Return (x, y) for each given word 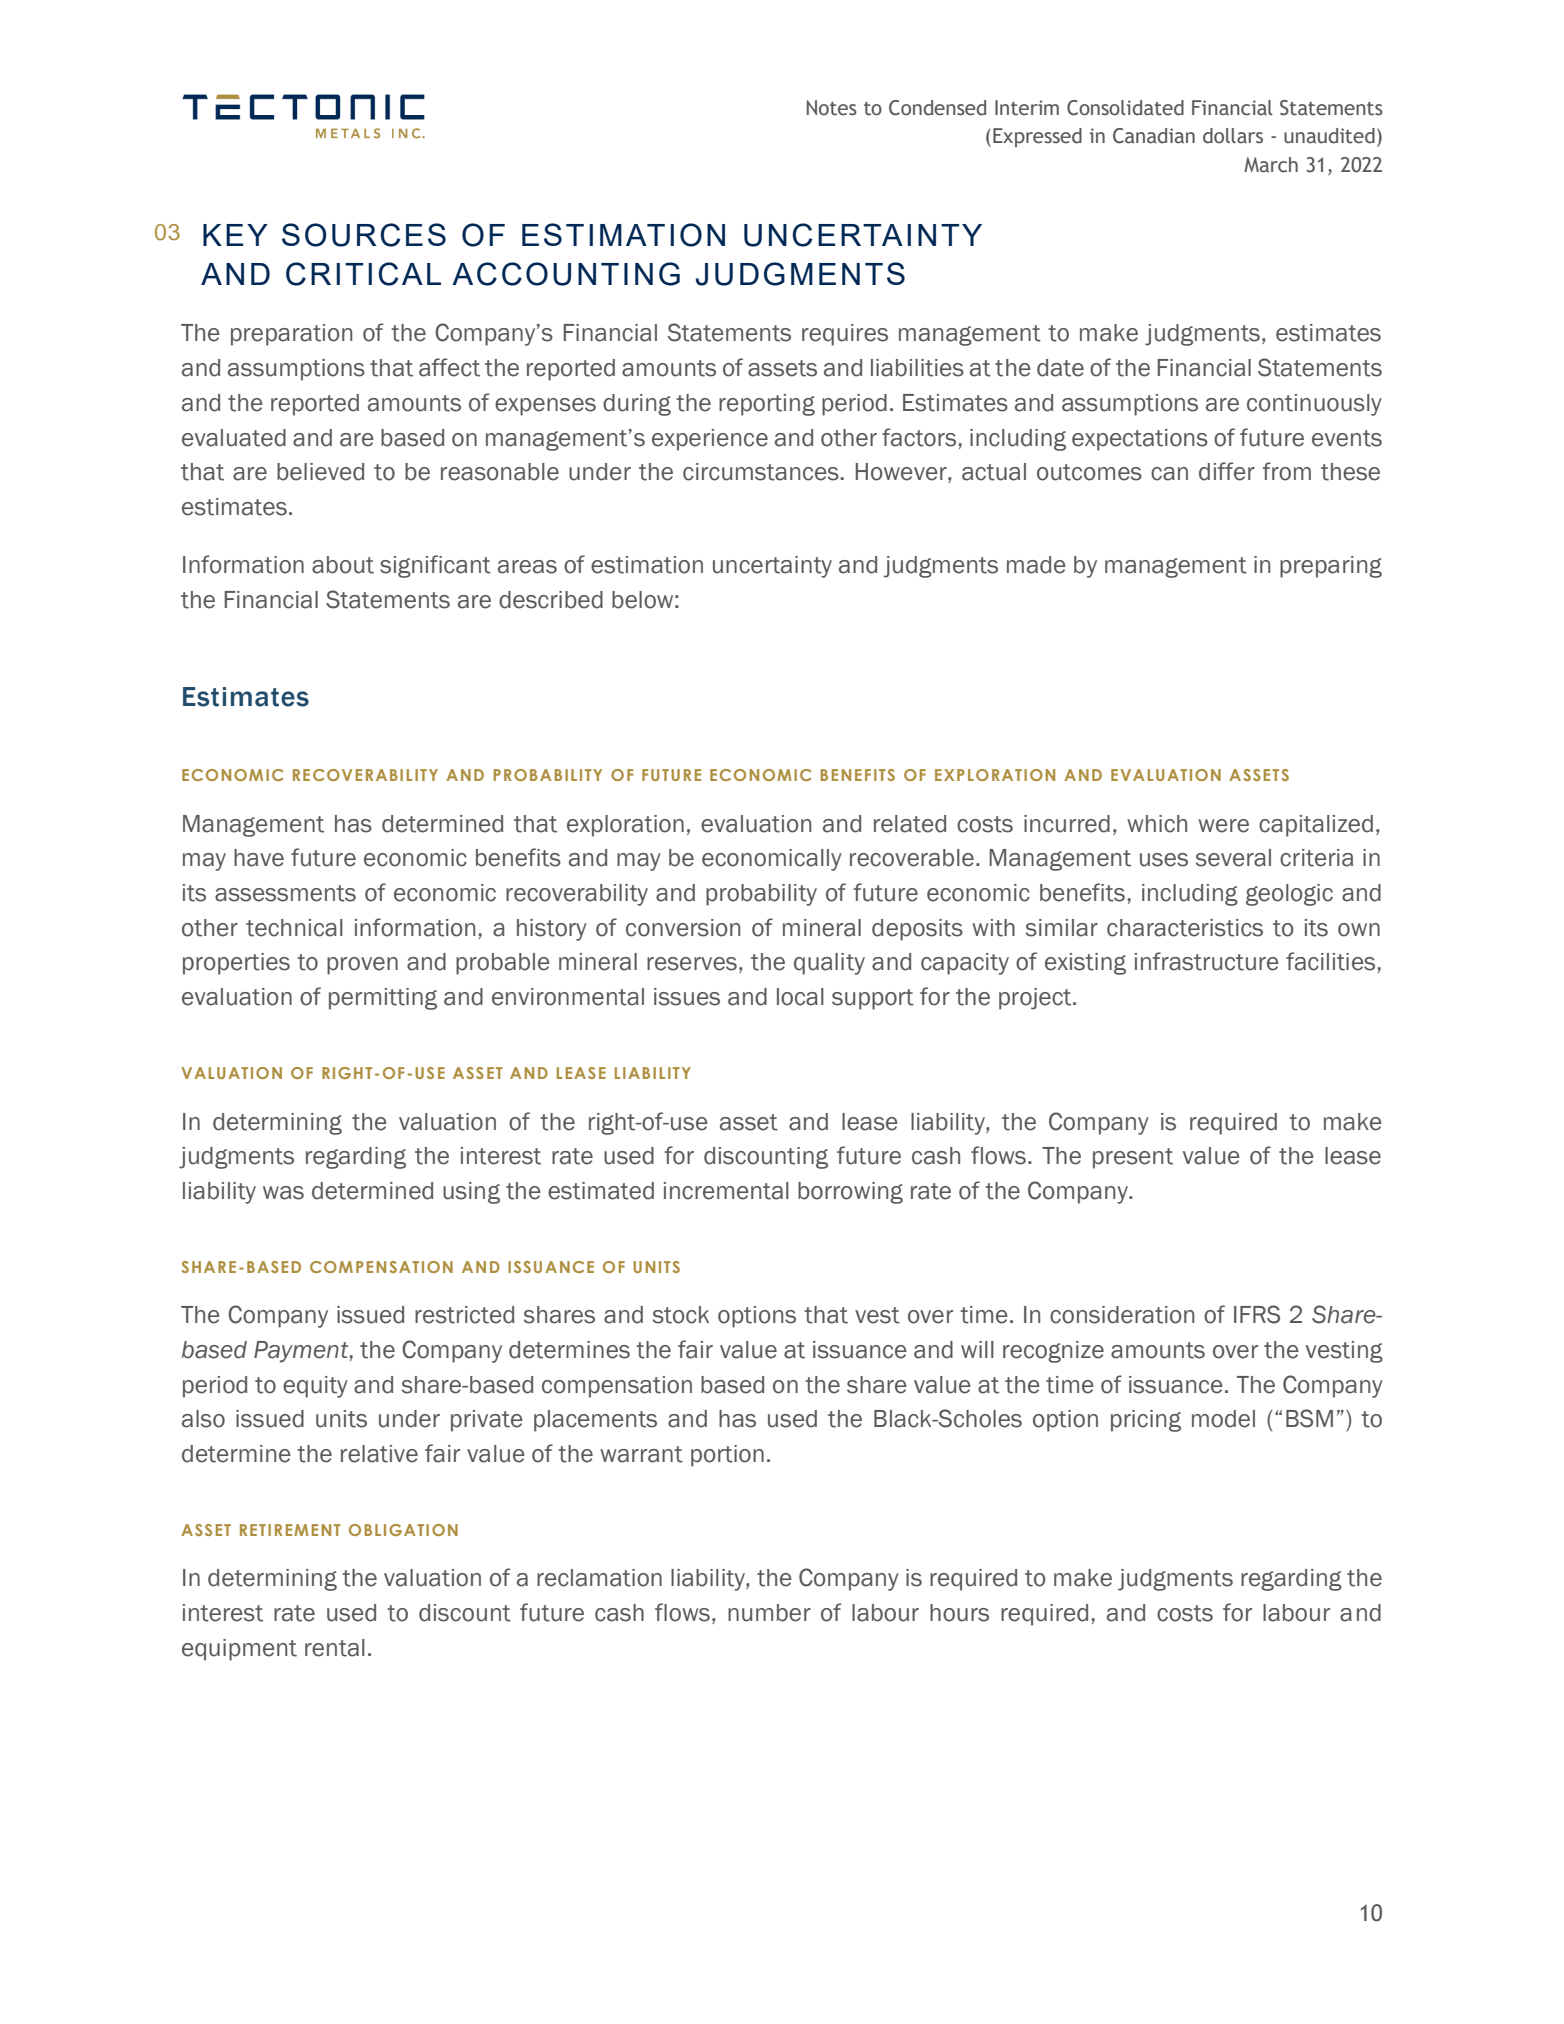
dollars (1233, 136)
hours (959, 1613)
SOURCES (364, 235)
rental (335, 1648)
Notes (832, 108)
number (769, 1613)
